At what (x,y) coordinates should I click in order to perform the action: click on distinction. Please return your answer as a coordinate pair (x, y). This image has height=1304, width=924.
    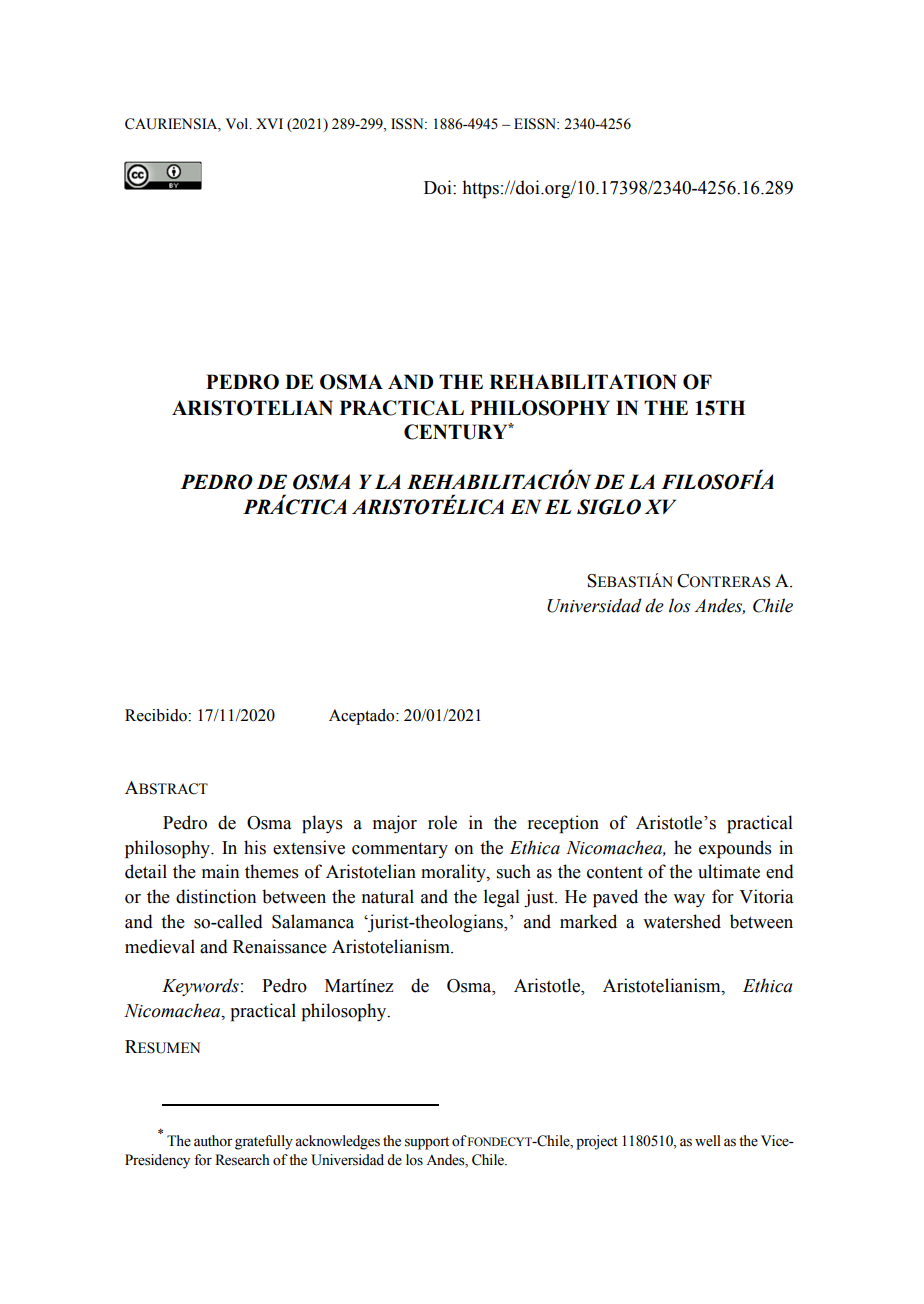
    Looking at the image, I should click on (216, 896).
